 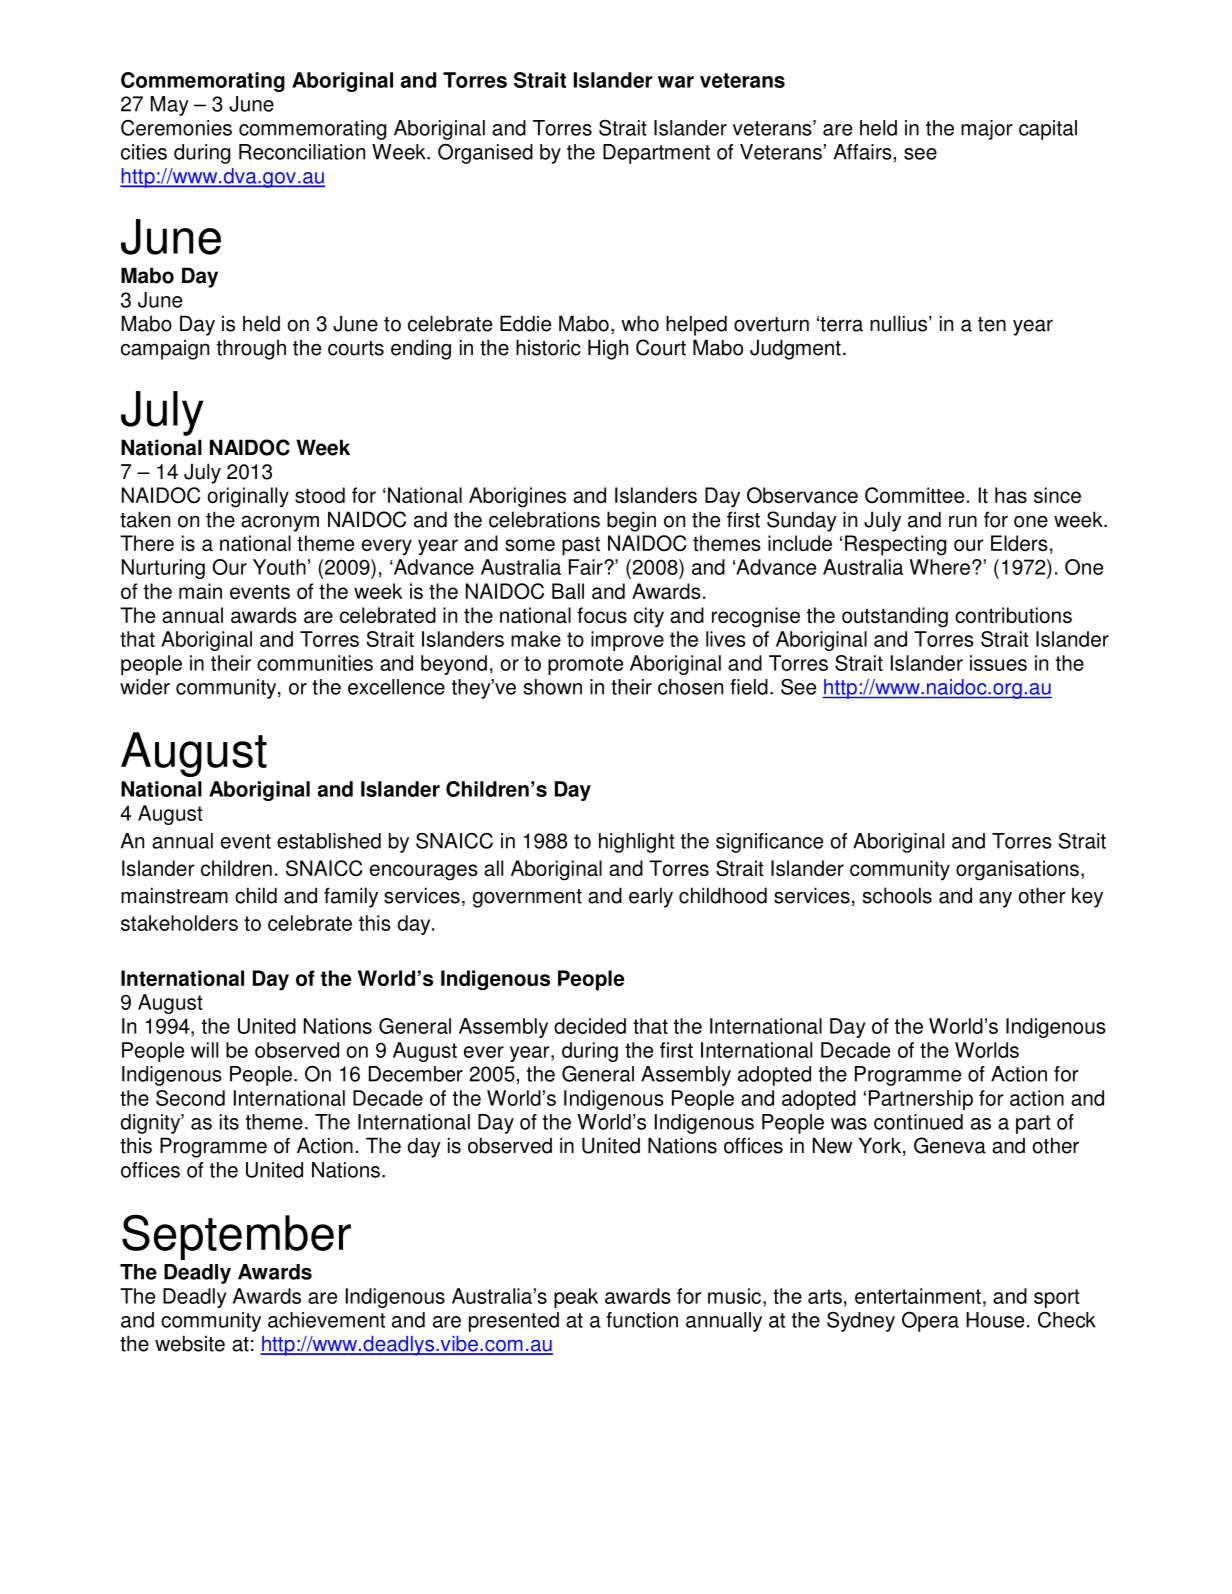 What do you see at coordinates (986, 130) in the screenshot?
I see `major` at bounding box center [986, 130].
